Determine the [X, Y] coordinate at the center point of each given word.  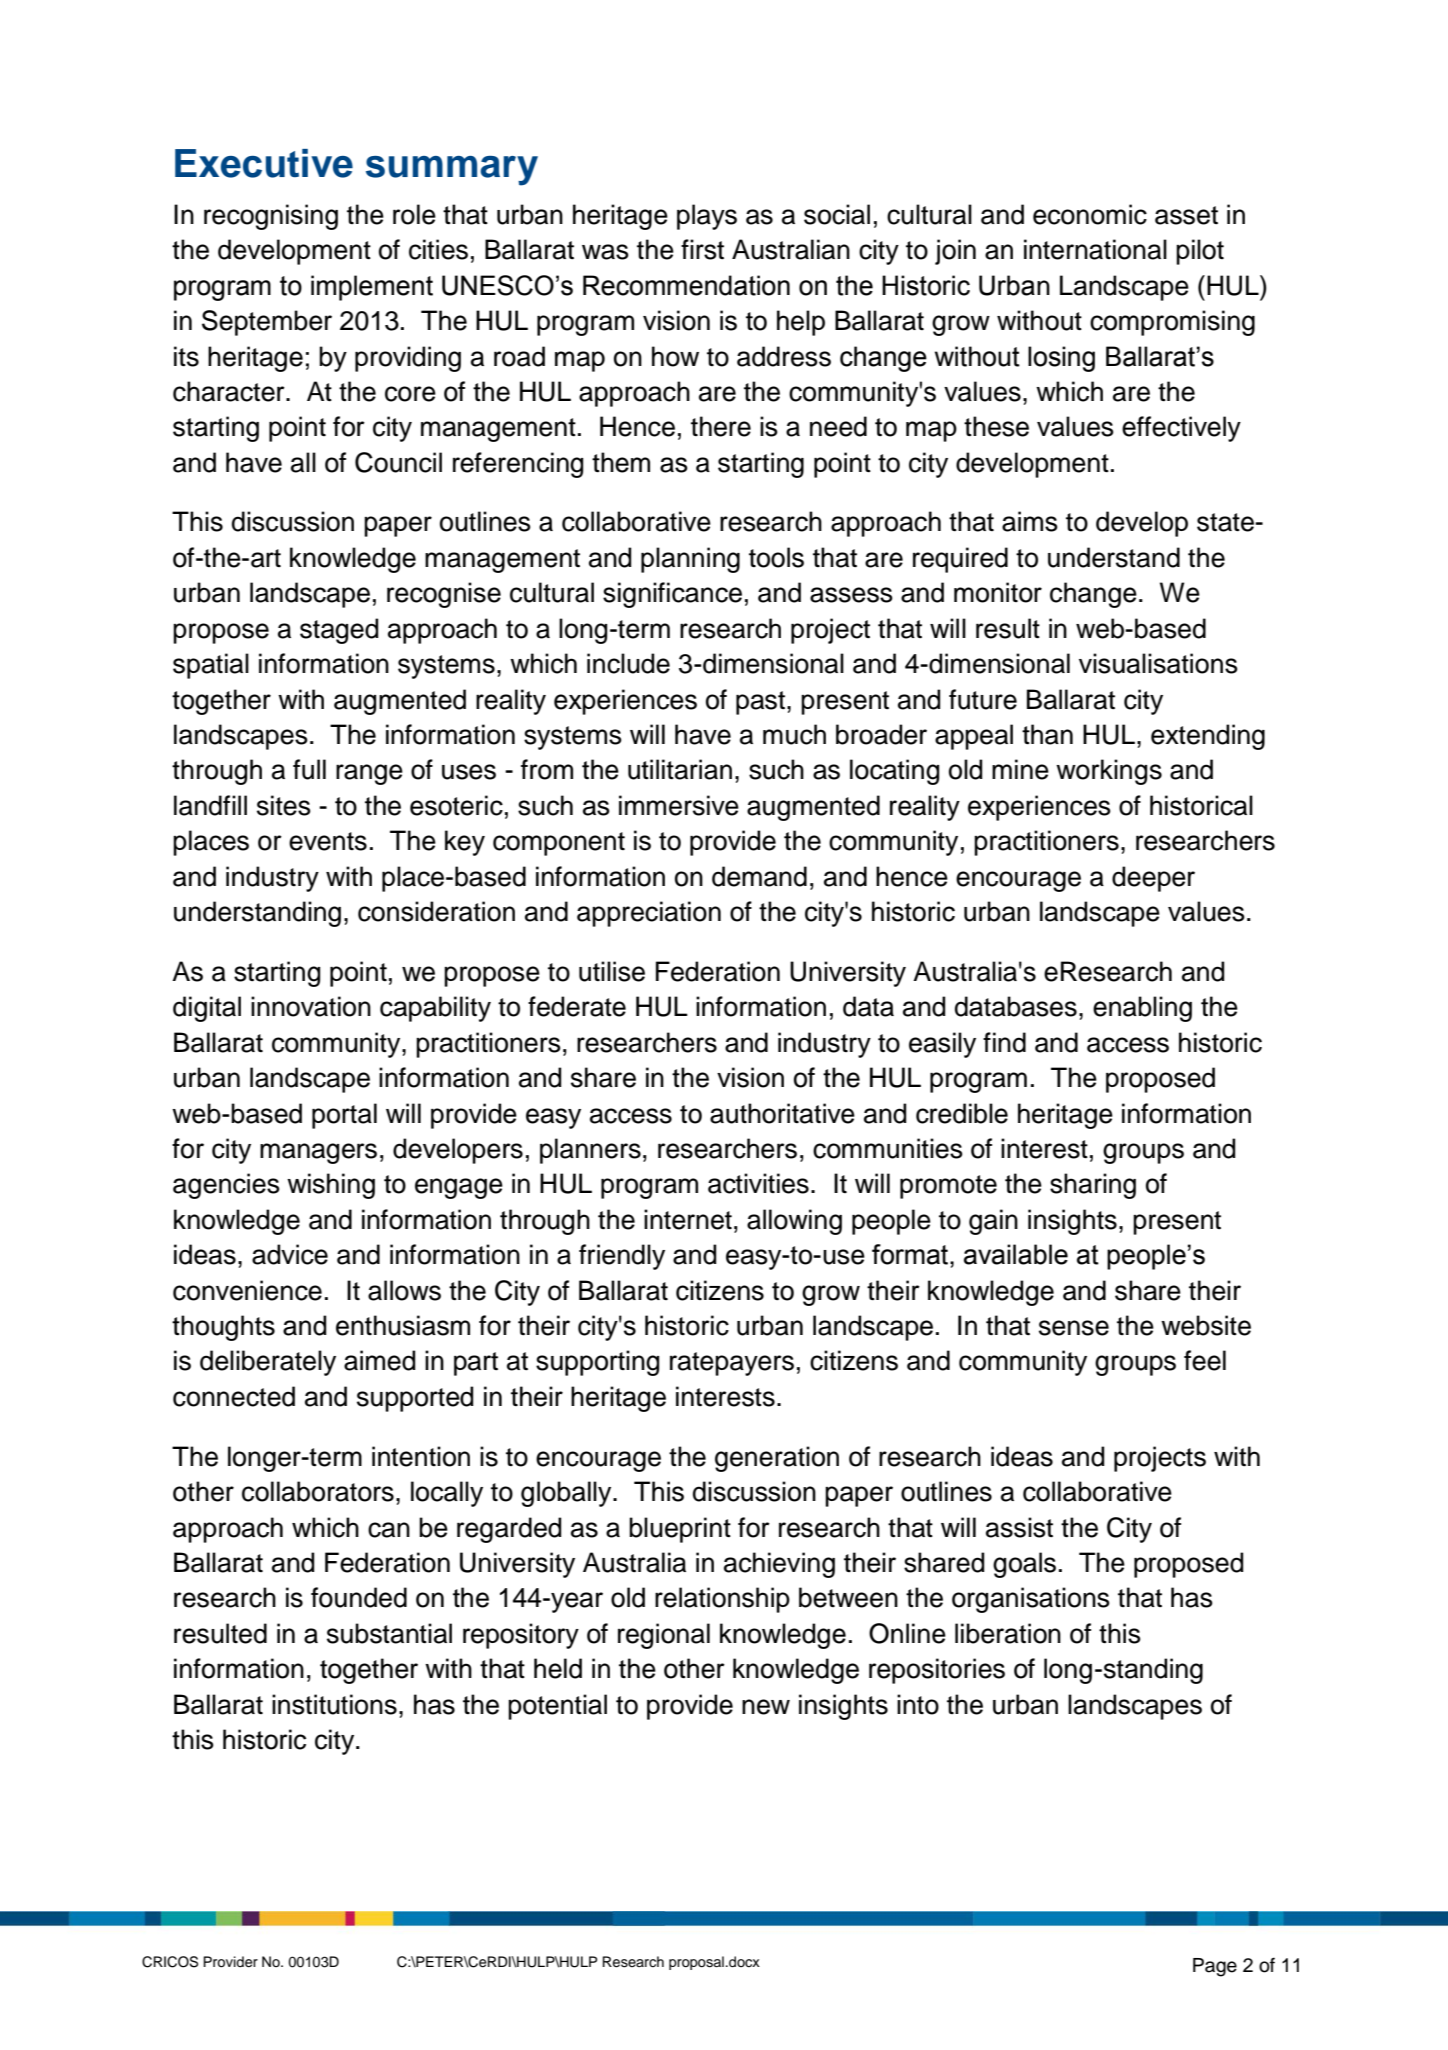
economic [1090, 214]
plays [707, 217]
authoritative [782, 1113]
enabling [1142, 1009]
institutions [334, 1704]
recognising [271, 217]
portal [344, 1116]
